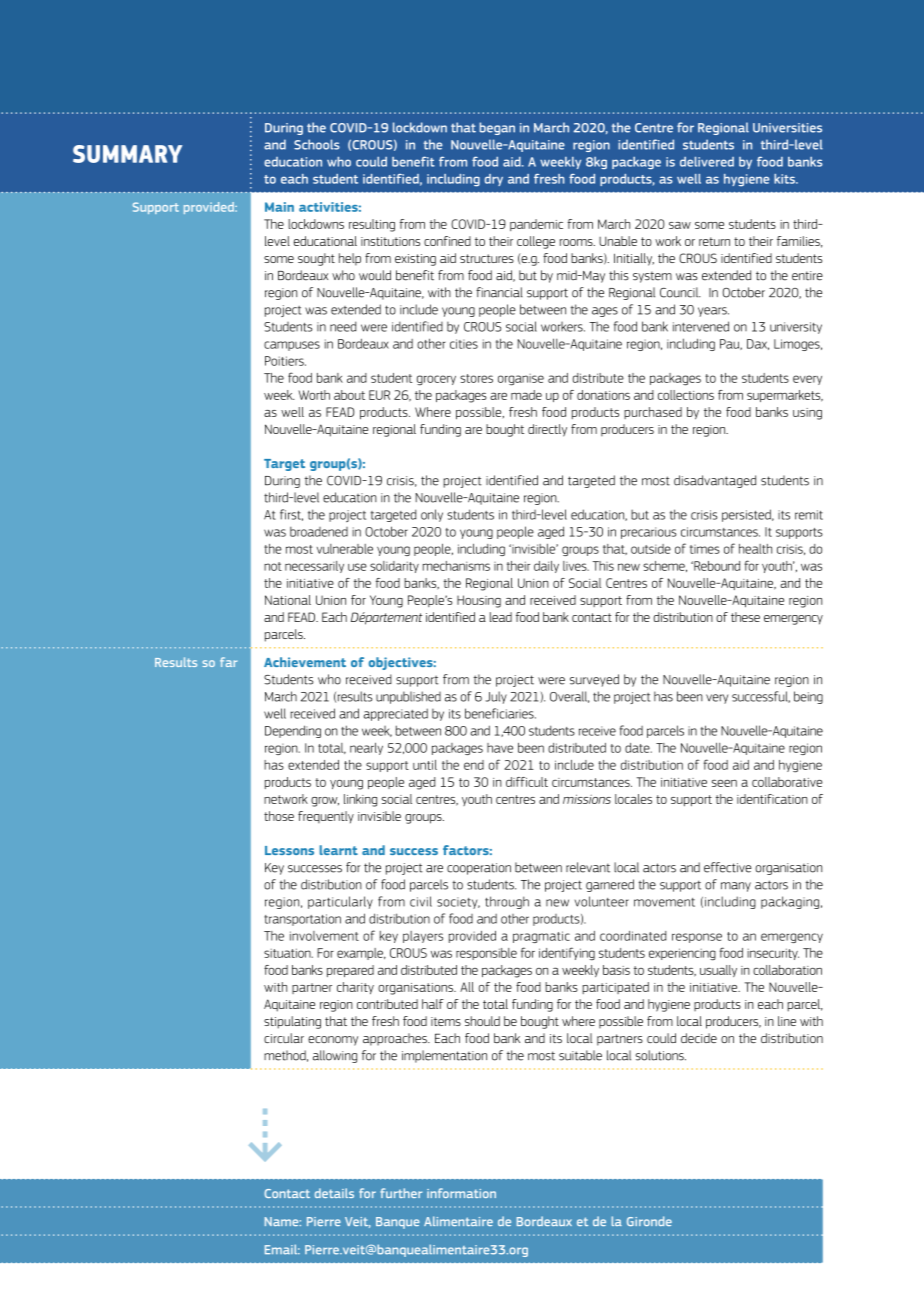  What do you see at coordinates (282, 1249) in the image?
I see `Email` at bounding box center [282, 1249].
